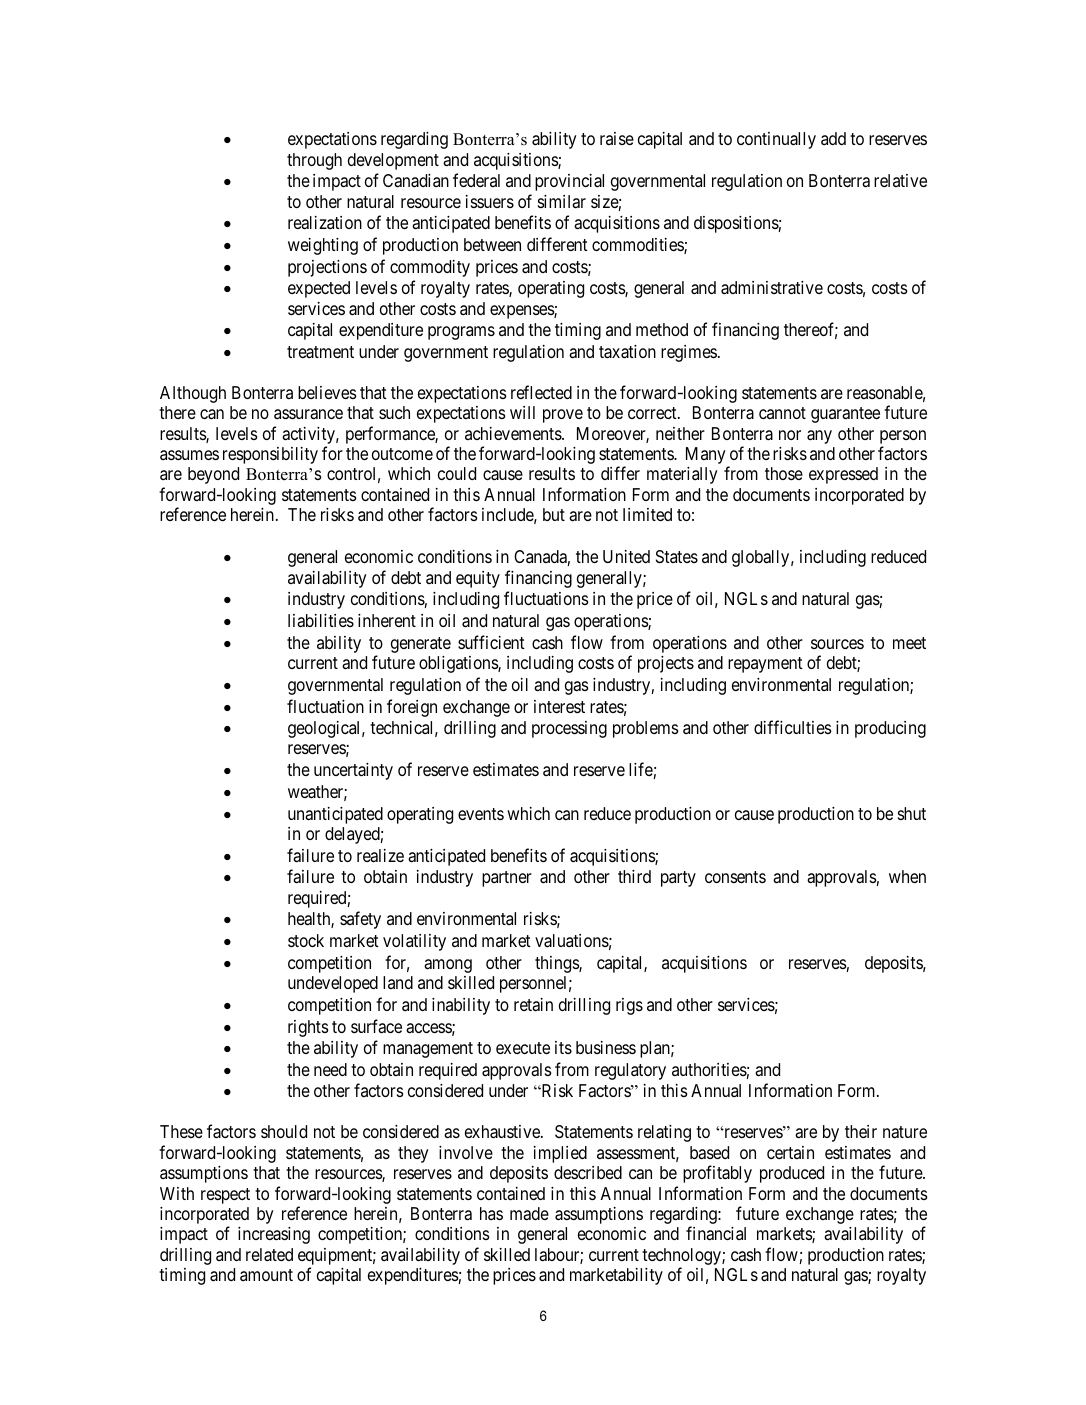 Image resolution: width=1086 pixels, height=1405 pixels. Describe the element at coordinates (790, 435) in the screenshot. I see `nor` at that location.
